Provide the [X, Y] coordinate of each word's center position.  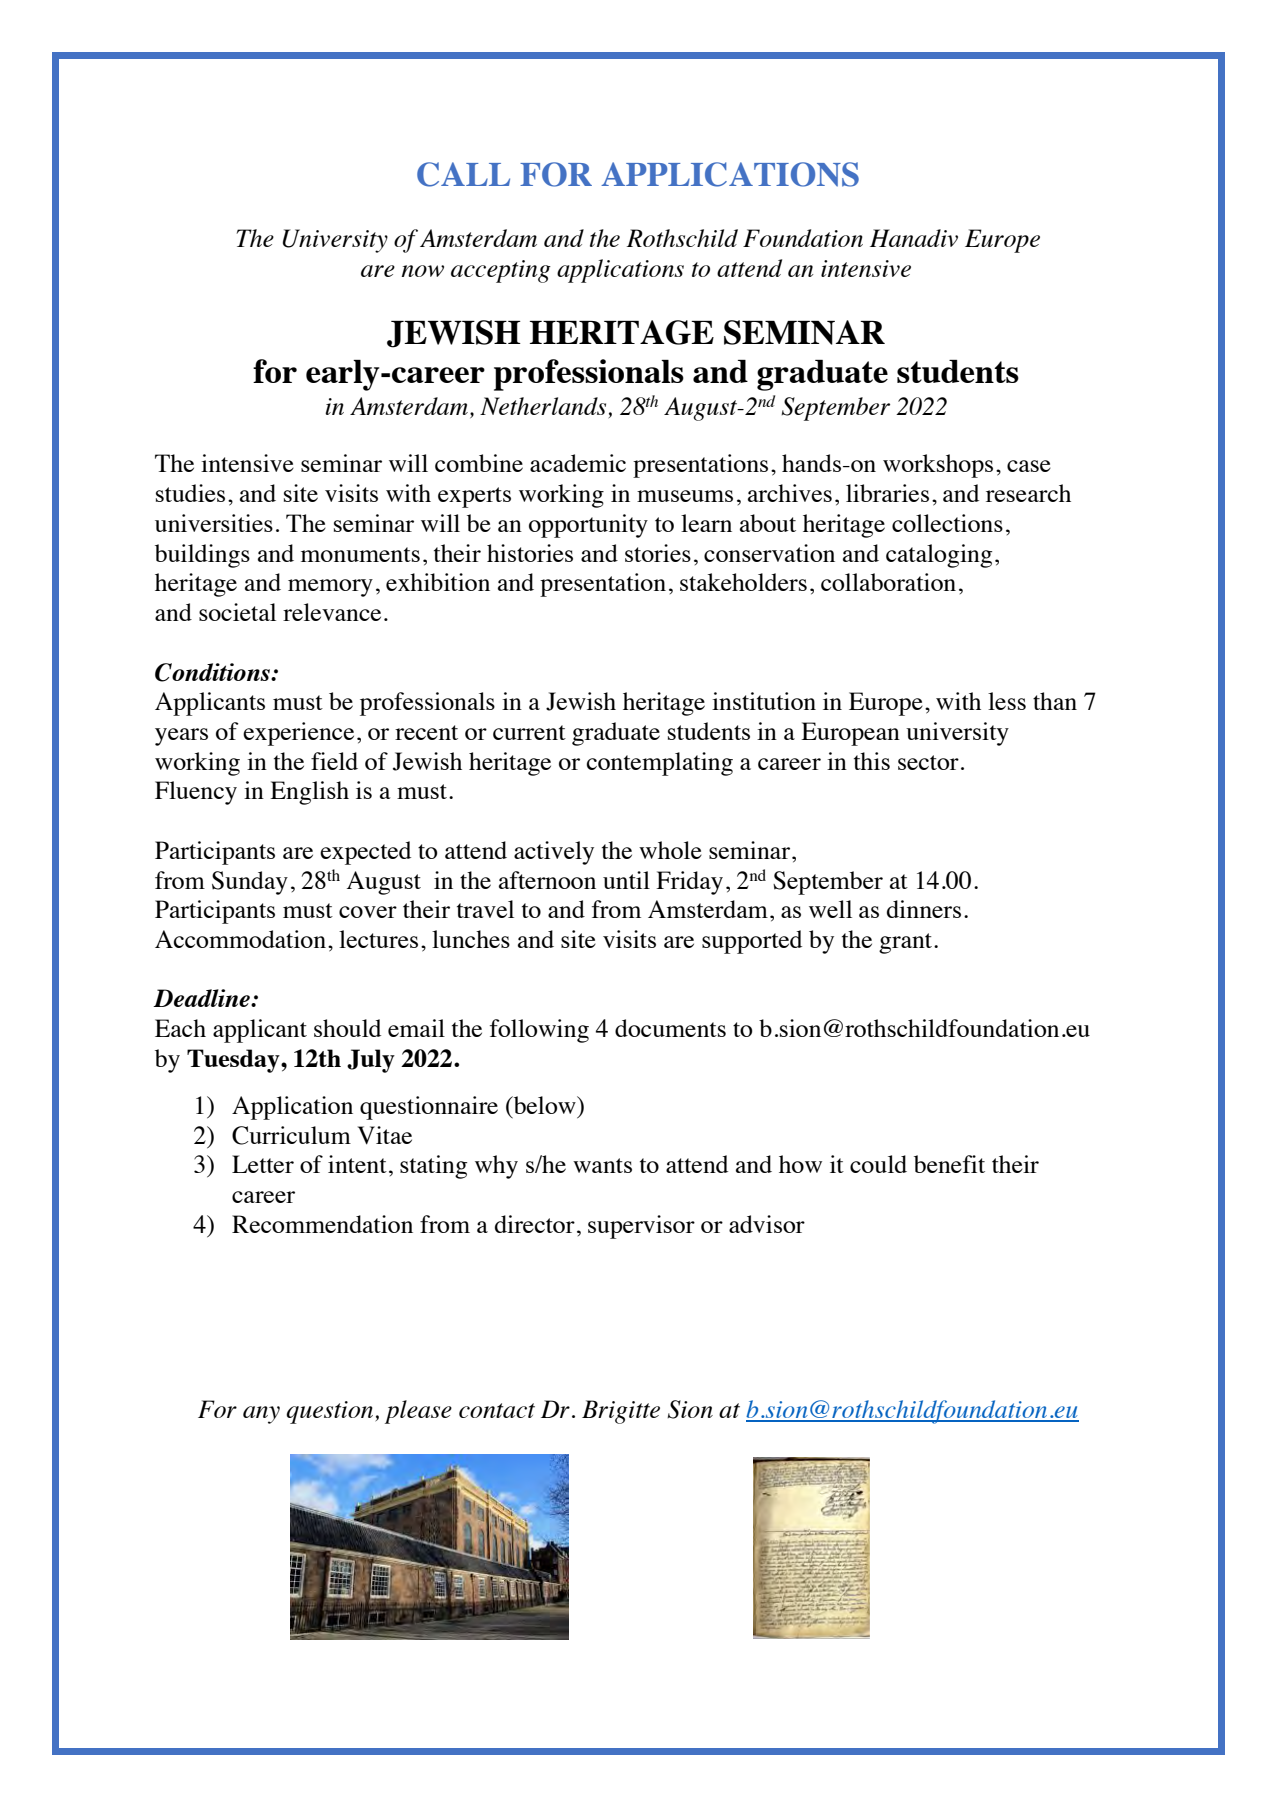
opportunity [588, 526]
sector [928, 762]
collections [947, 523]
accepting [501, 271]
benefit [949, 1164]
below [544, 1106]
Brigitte [621, 1412]
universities [214, 523]
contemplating [660, 764]
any [261, 1415]
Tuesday [234, 1061]
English [309, 793]
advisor [767, 1224]
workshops [938, 466]
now [422, 271]
